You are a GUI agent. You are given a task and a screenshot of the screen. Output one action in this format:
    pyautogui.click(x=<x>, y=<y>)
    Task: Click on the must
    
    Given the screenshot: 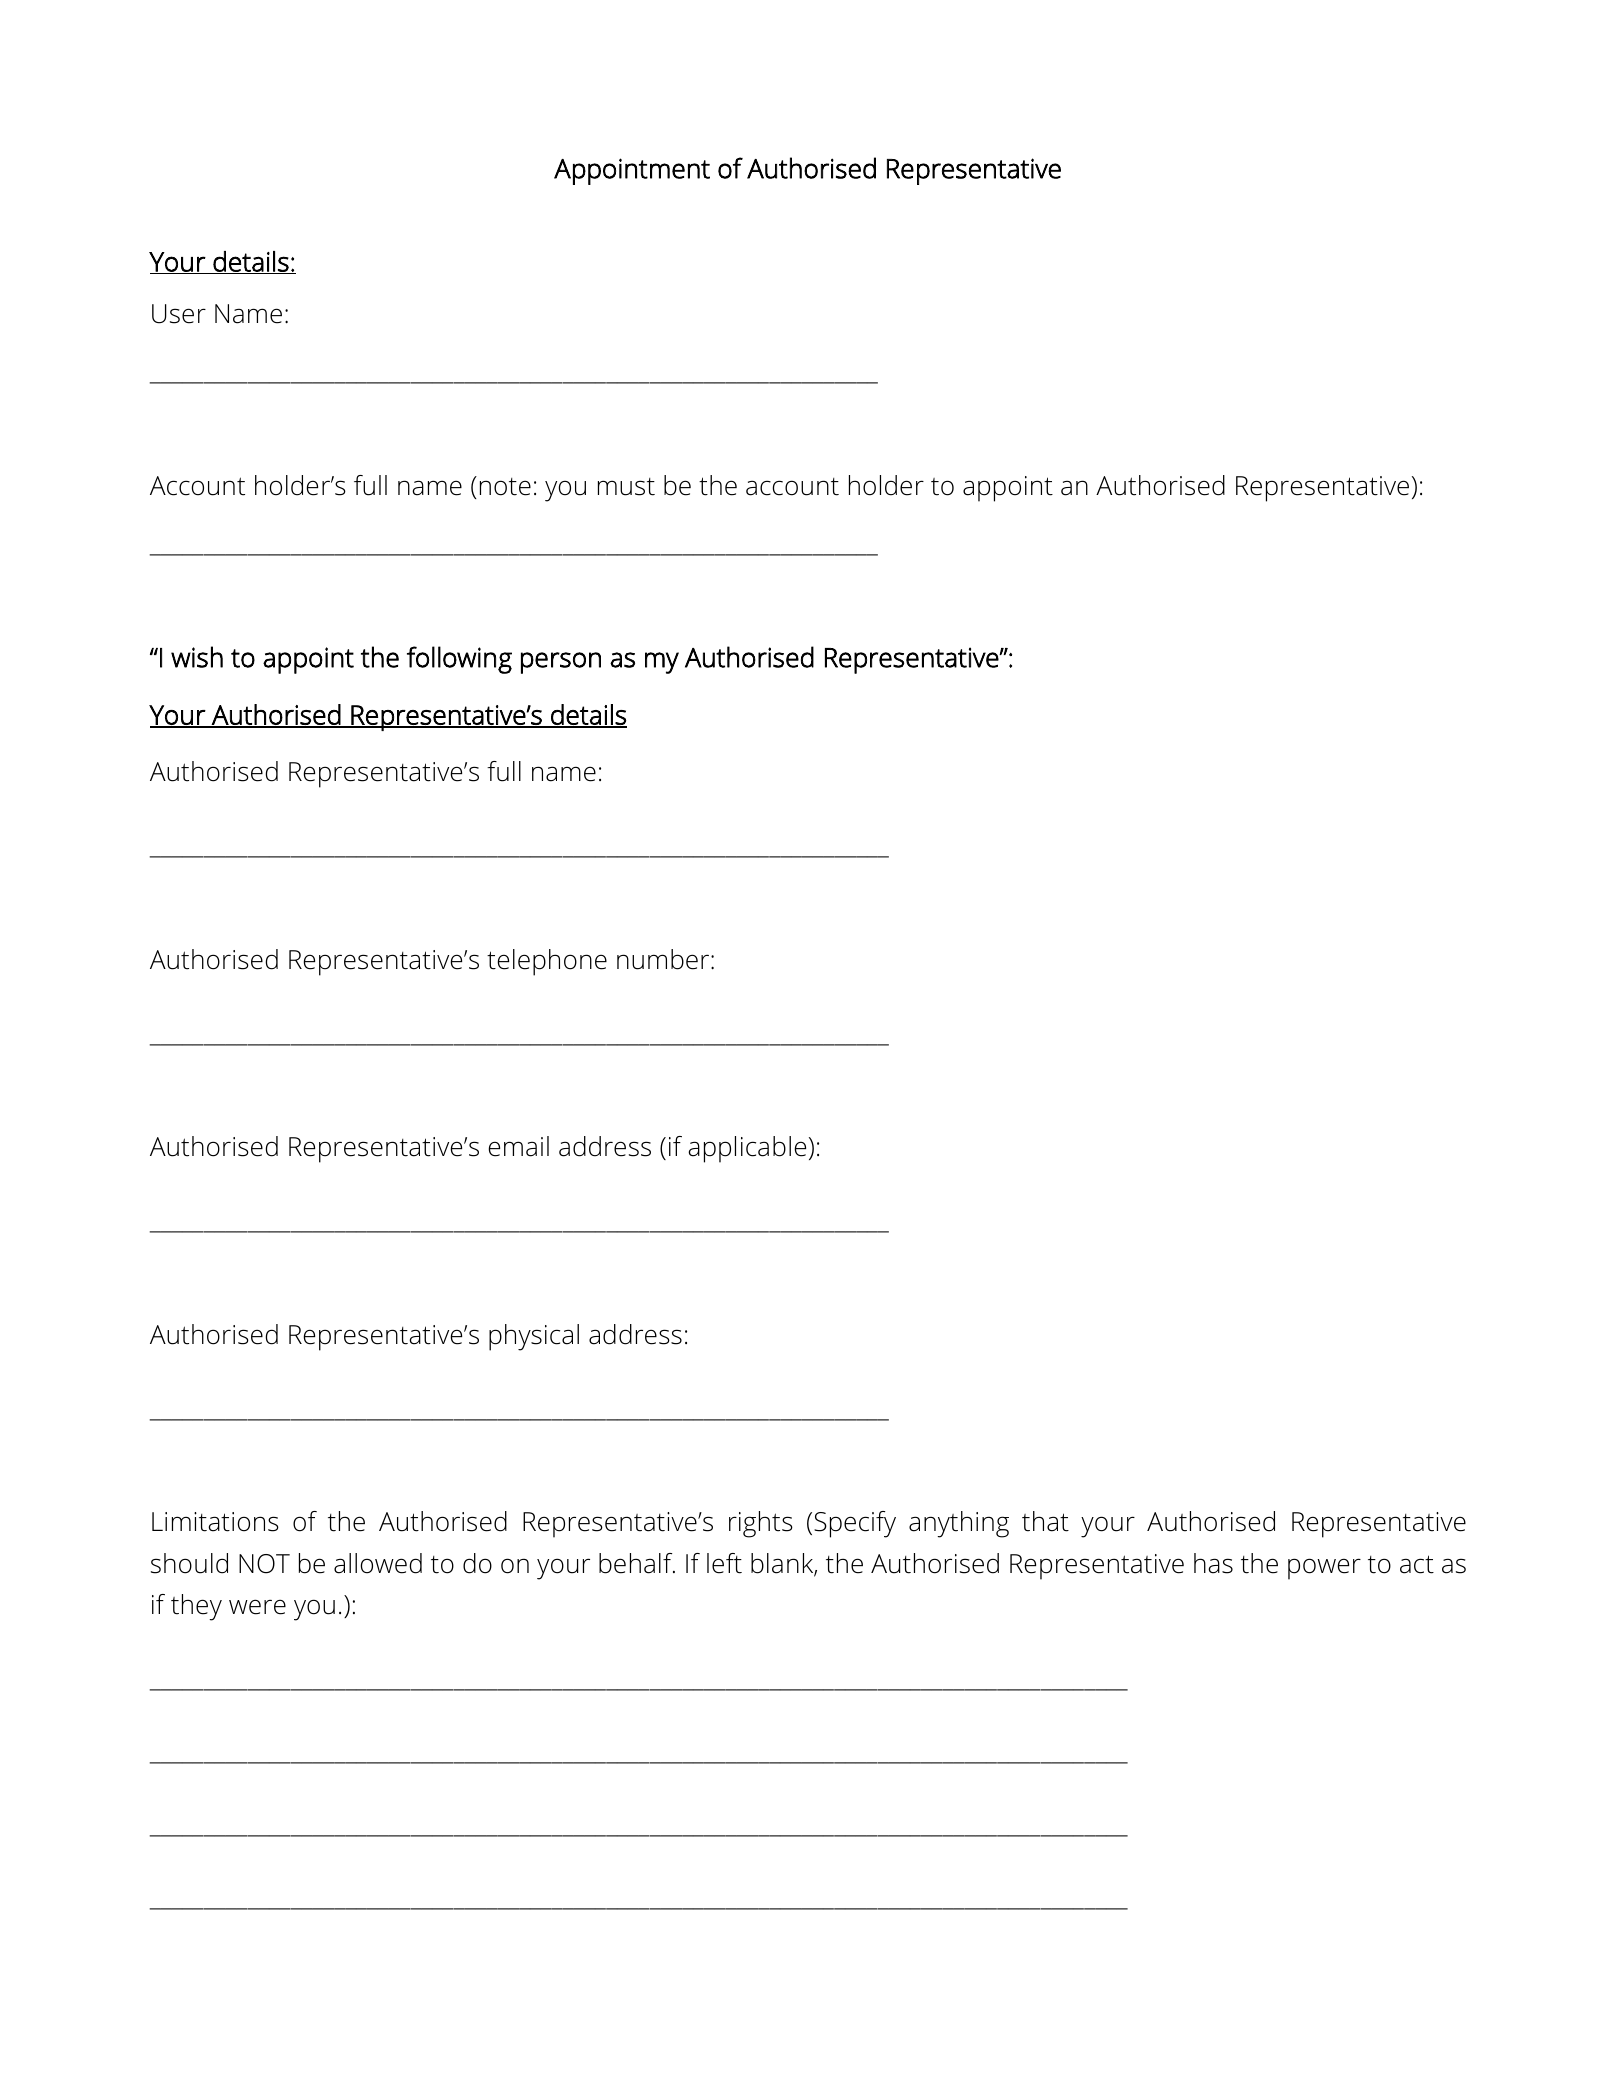 What is the action you would take?
    pyautogui.click(x=626, y=487)
